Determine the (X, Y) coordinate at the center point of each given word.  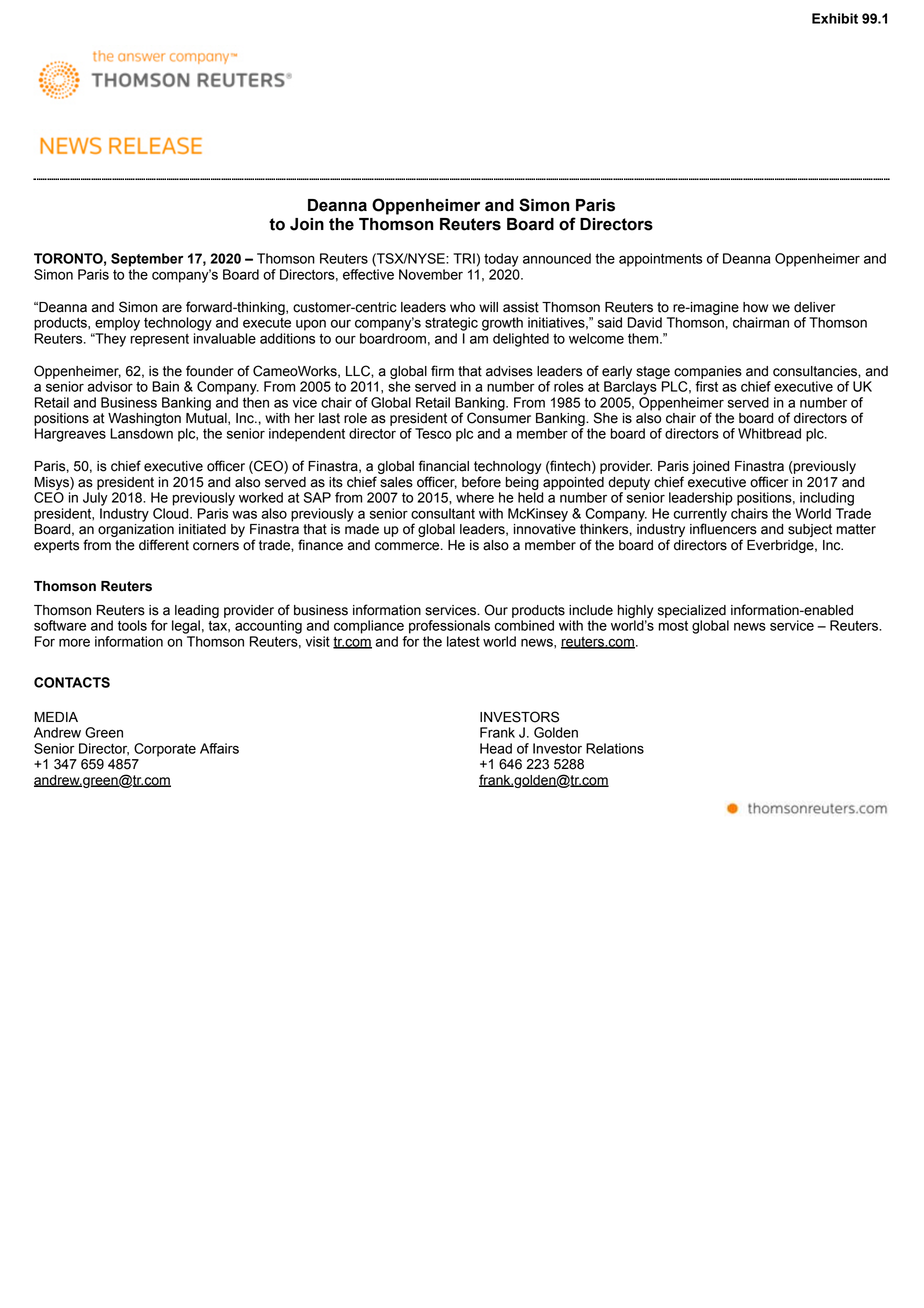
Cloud (172, 513)
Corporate (165, 750)
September (147, 260)
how (755, 307)
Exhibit (835, 18)
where (475, 497)
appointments (660, 260)
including (827, 499)
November (431, 274)
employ (117, 324)
